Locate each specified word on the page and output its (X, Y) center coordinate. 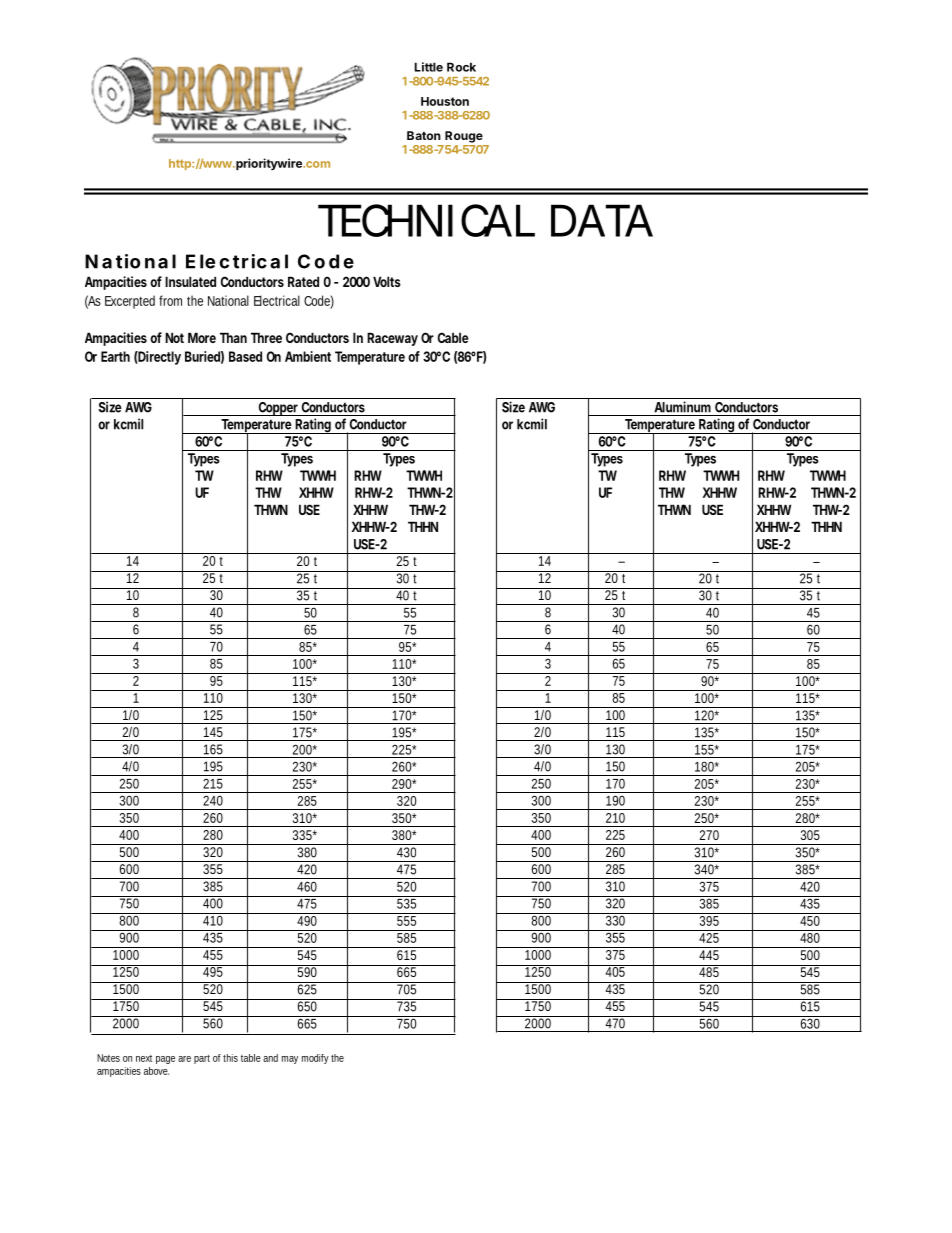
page (165, 1060)
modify (315, 1059)
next (144, 1058)
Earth (115, 356)
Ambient (308, 356)
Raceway (392, 339)
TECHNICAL (426, 220)
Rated (303, 281)
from (170, 300)
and (270, 1058)
